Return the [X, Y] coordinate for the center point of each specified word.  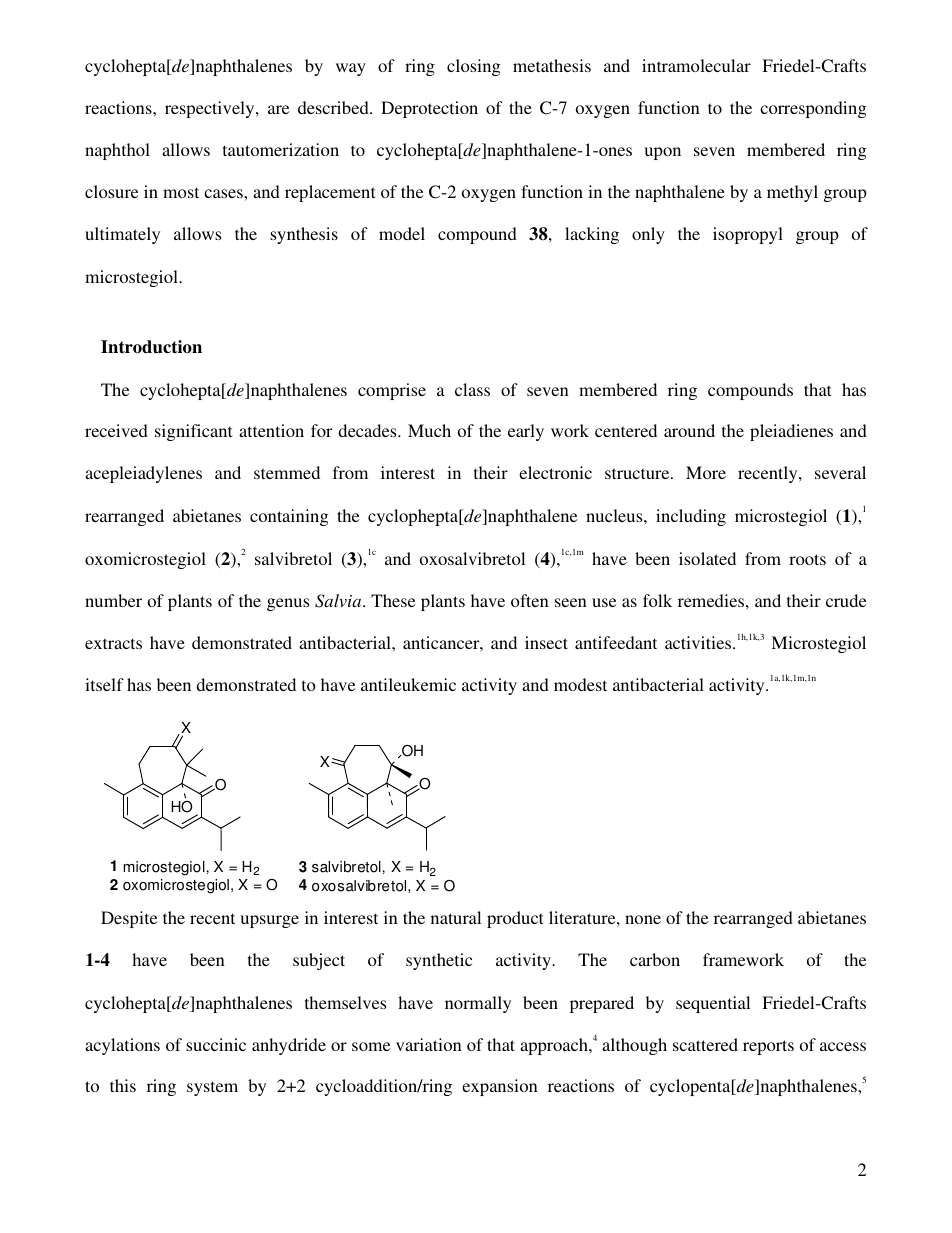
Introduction [151, 347]
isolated [707, 558]
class [472, 389]
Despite [129, 919]
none [643, 919]
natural [456, 917]
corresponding [813, 109]
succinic [216, 1044]
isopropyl [748, 235]
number [113, 600]
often [530, 600]
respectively [211, 109]
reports [768, 1047]
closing [474, 67]
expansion [500, 1087]
